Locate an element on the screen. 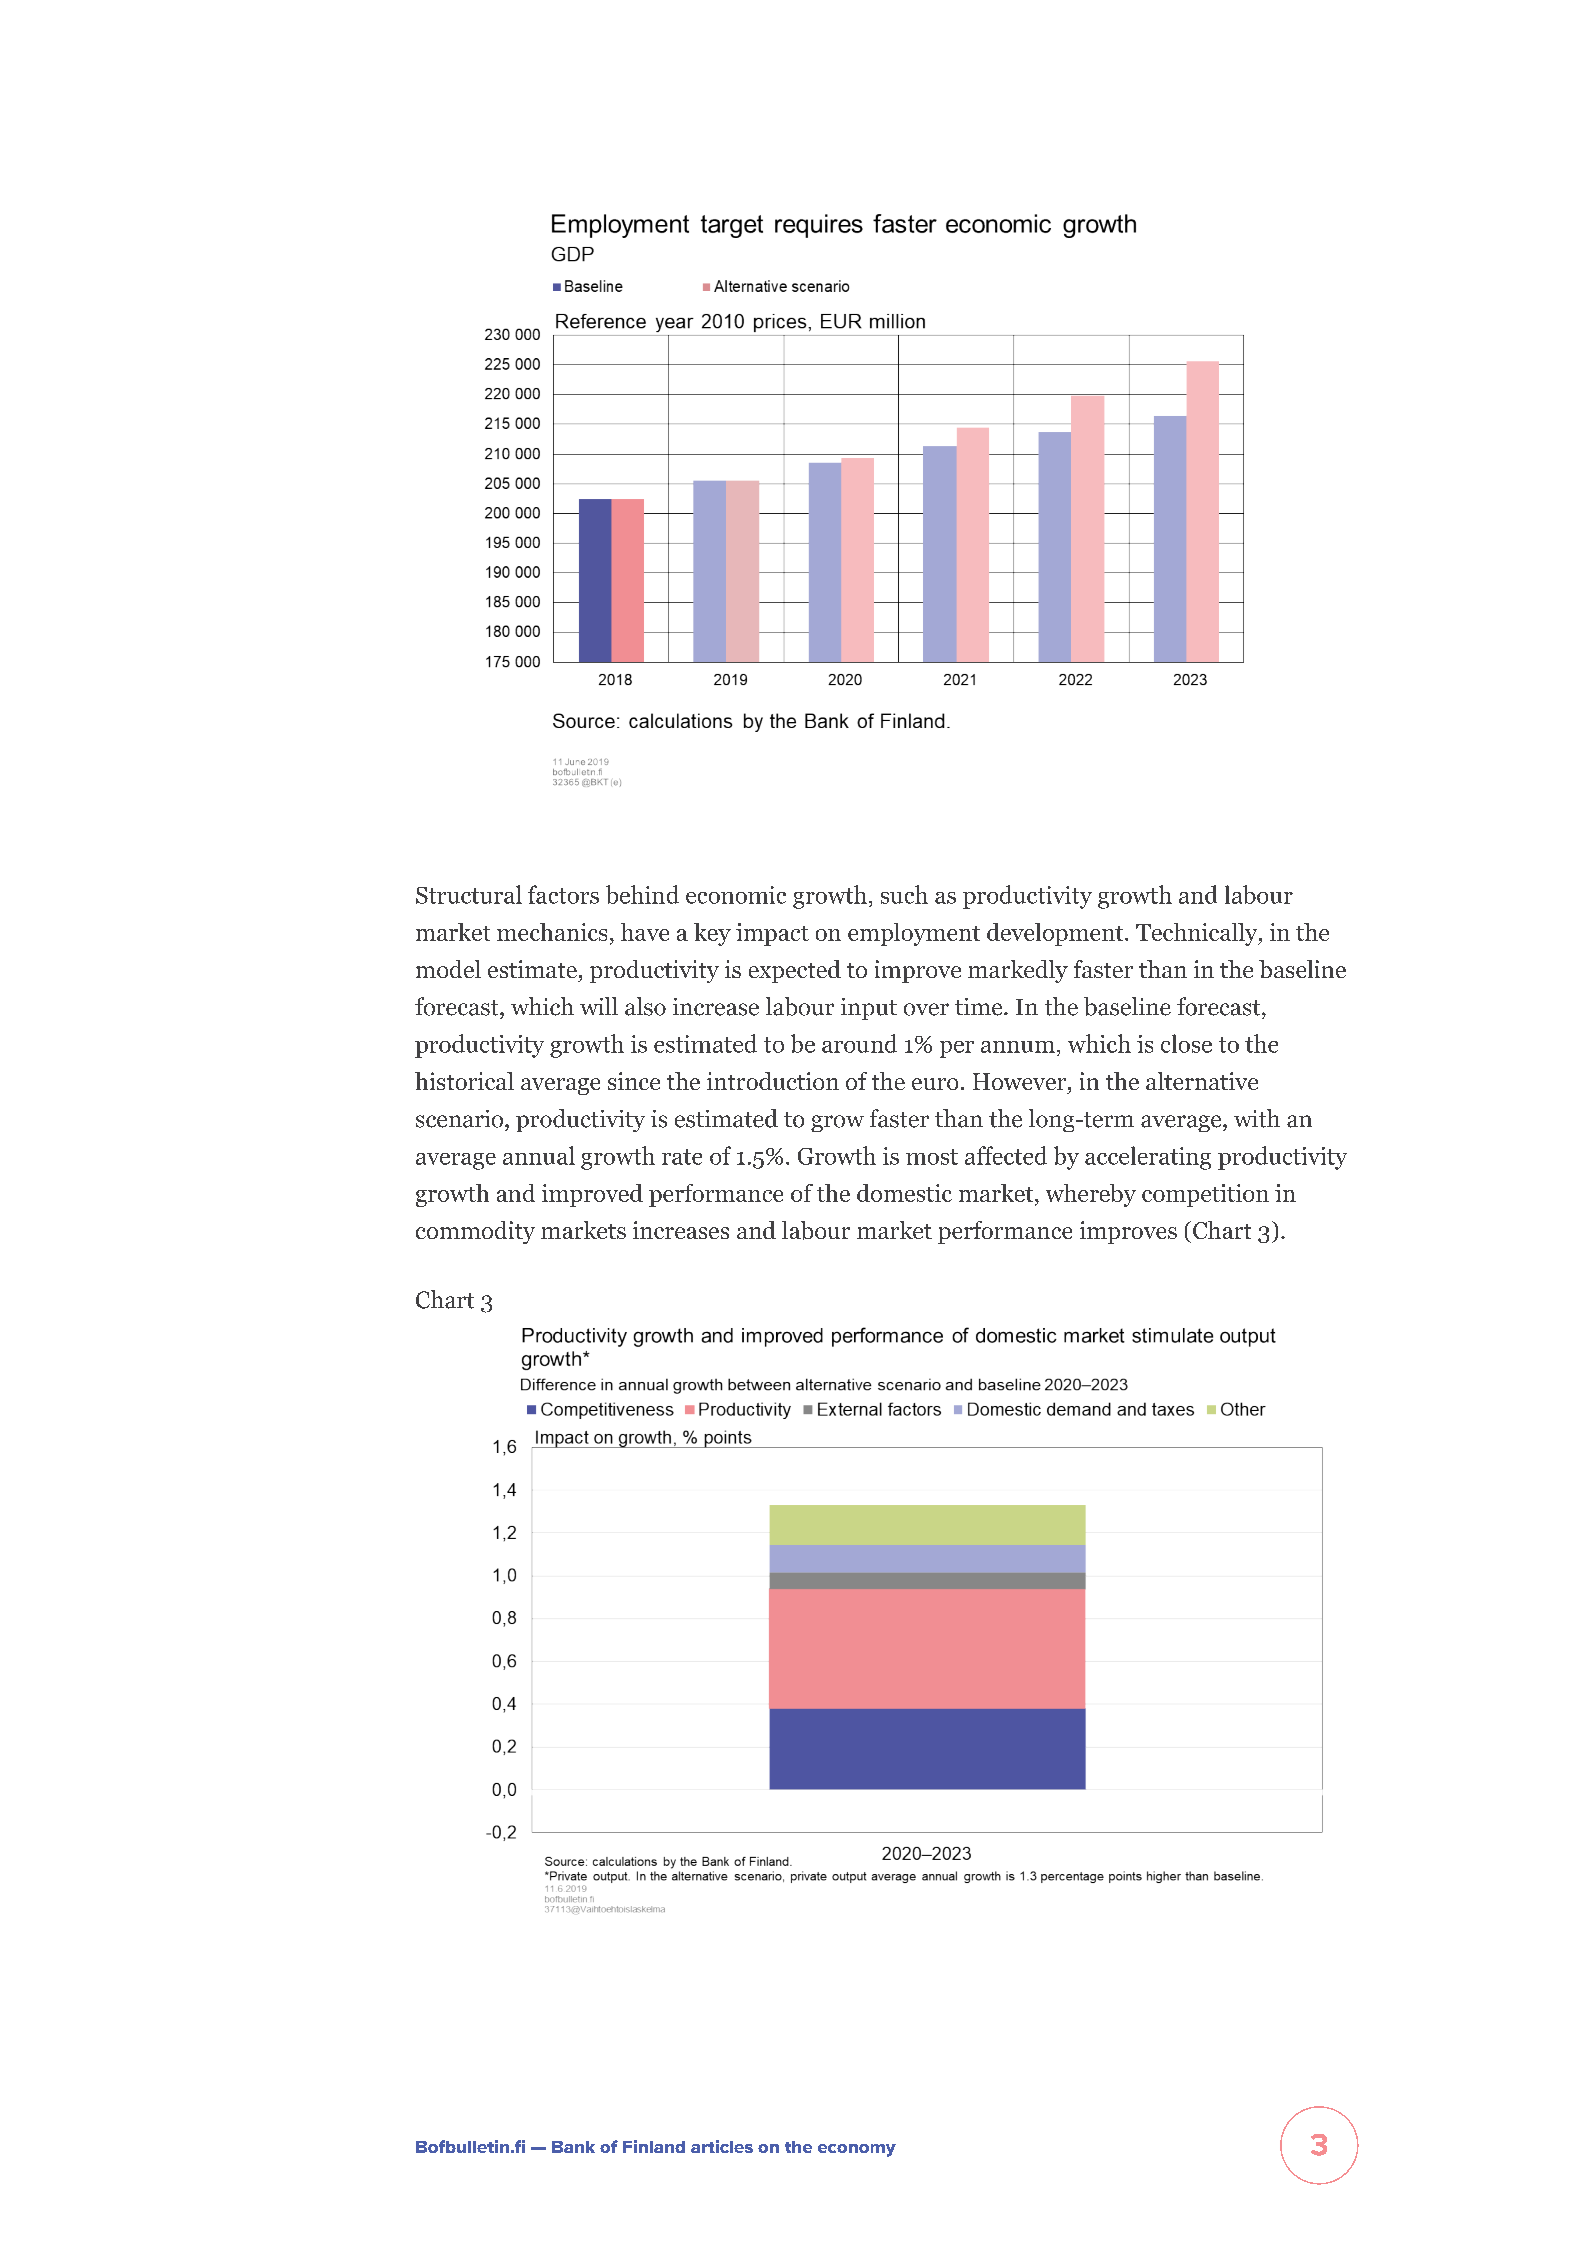  Technically is located at coordinates (1198, 934).
